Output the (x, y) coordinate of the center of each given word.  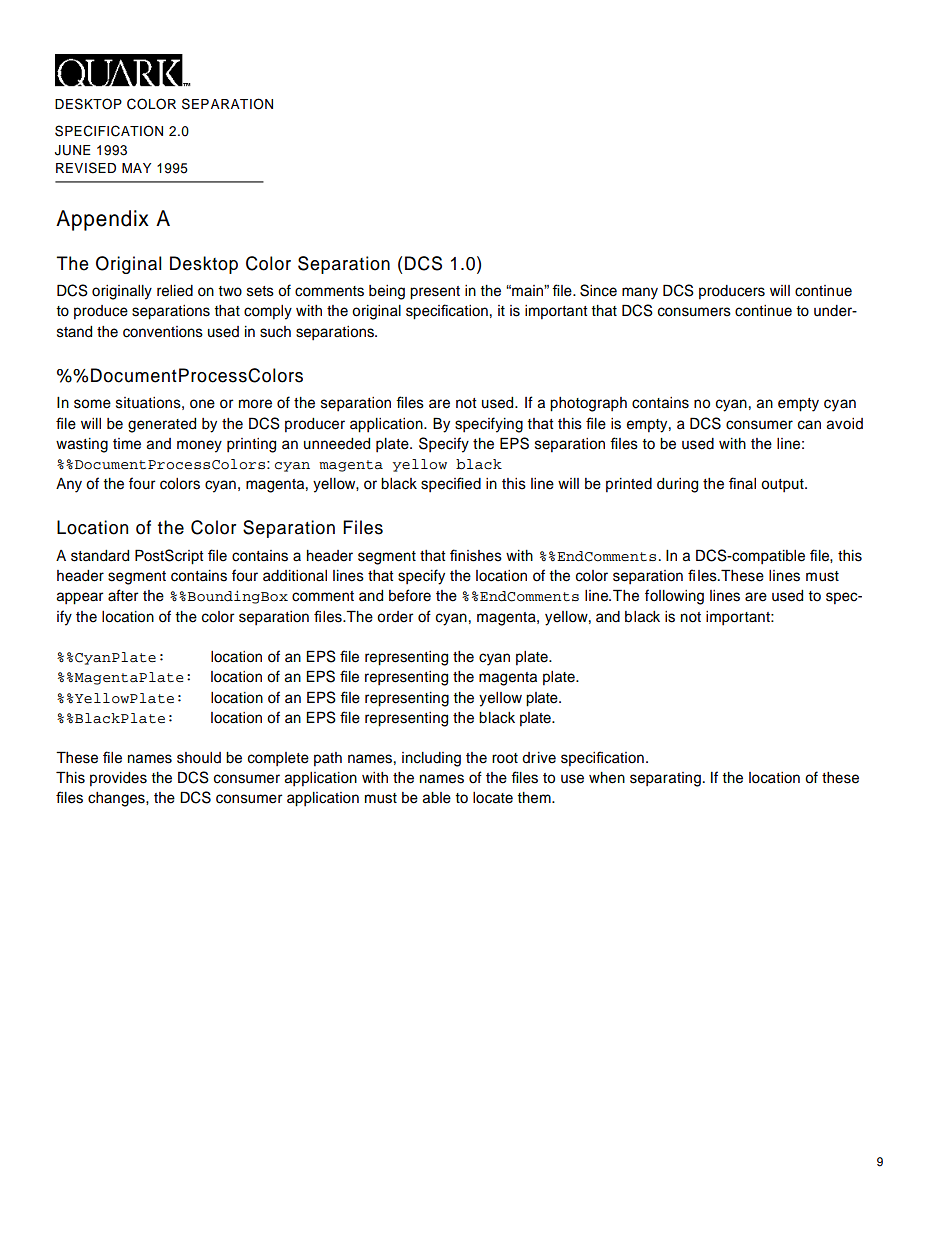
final (742, 483)
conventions (163, 332)
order (395, 617)
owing (684, 597)
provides (118, 779)
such (275, 332)
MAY (136, 168)
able (436, 798)
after (123, 595)
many (640, 293)
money (199, 446)
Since (598, 290)
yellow (419, 465)
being (387, 292)
